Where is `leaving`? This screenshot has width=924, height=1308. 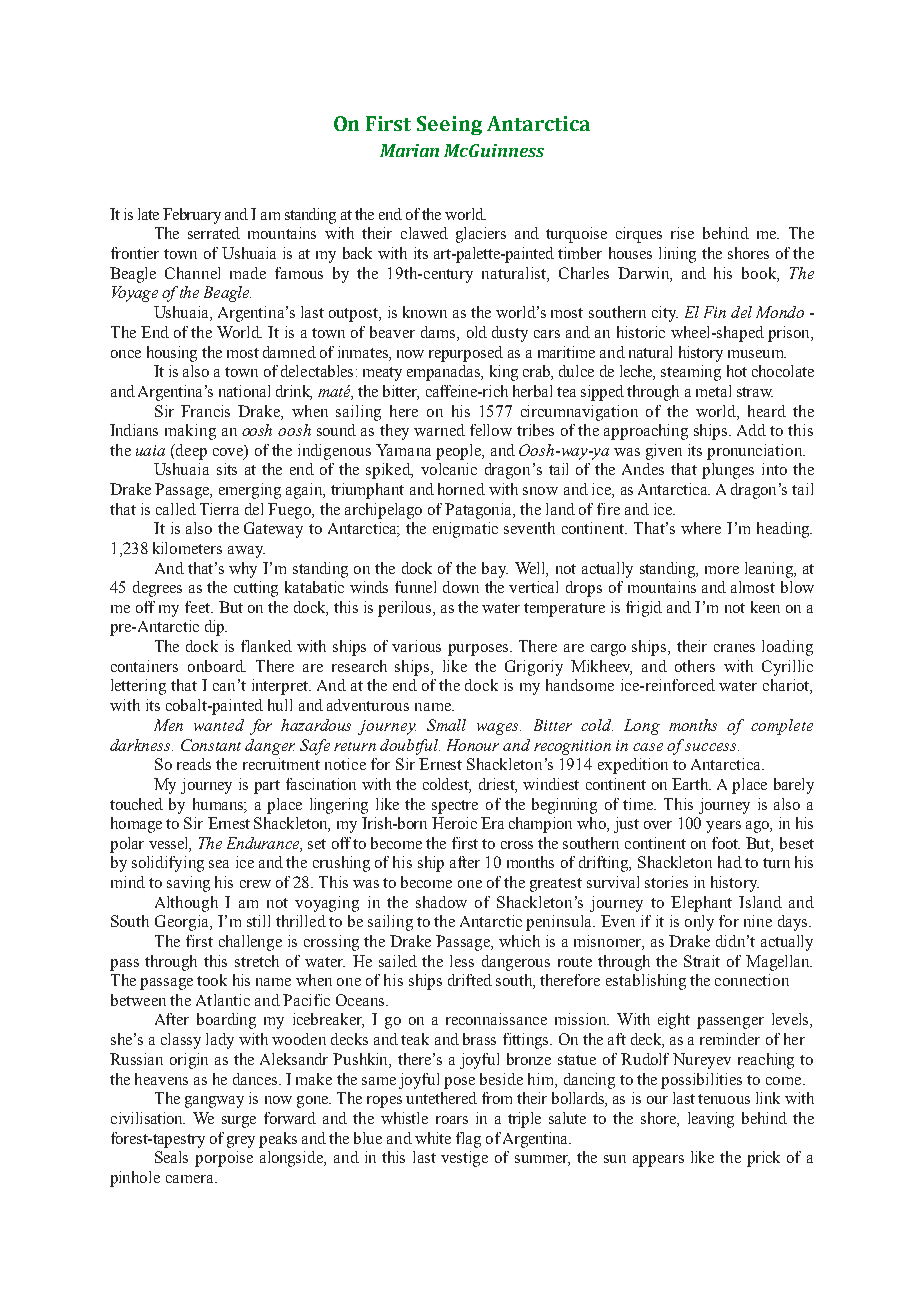
leaving is located at coordinates (711, 1120).
